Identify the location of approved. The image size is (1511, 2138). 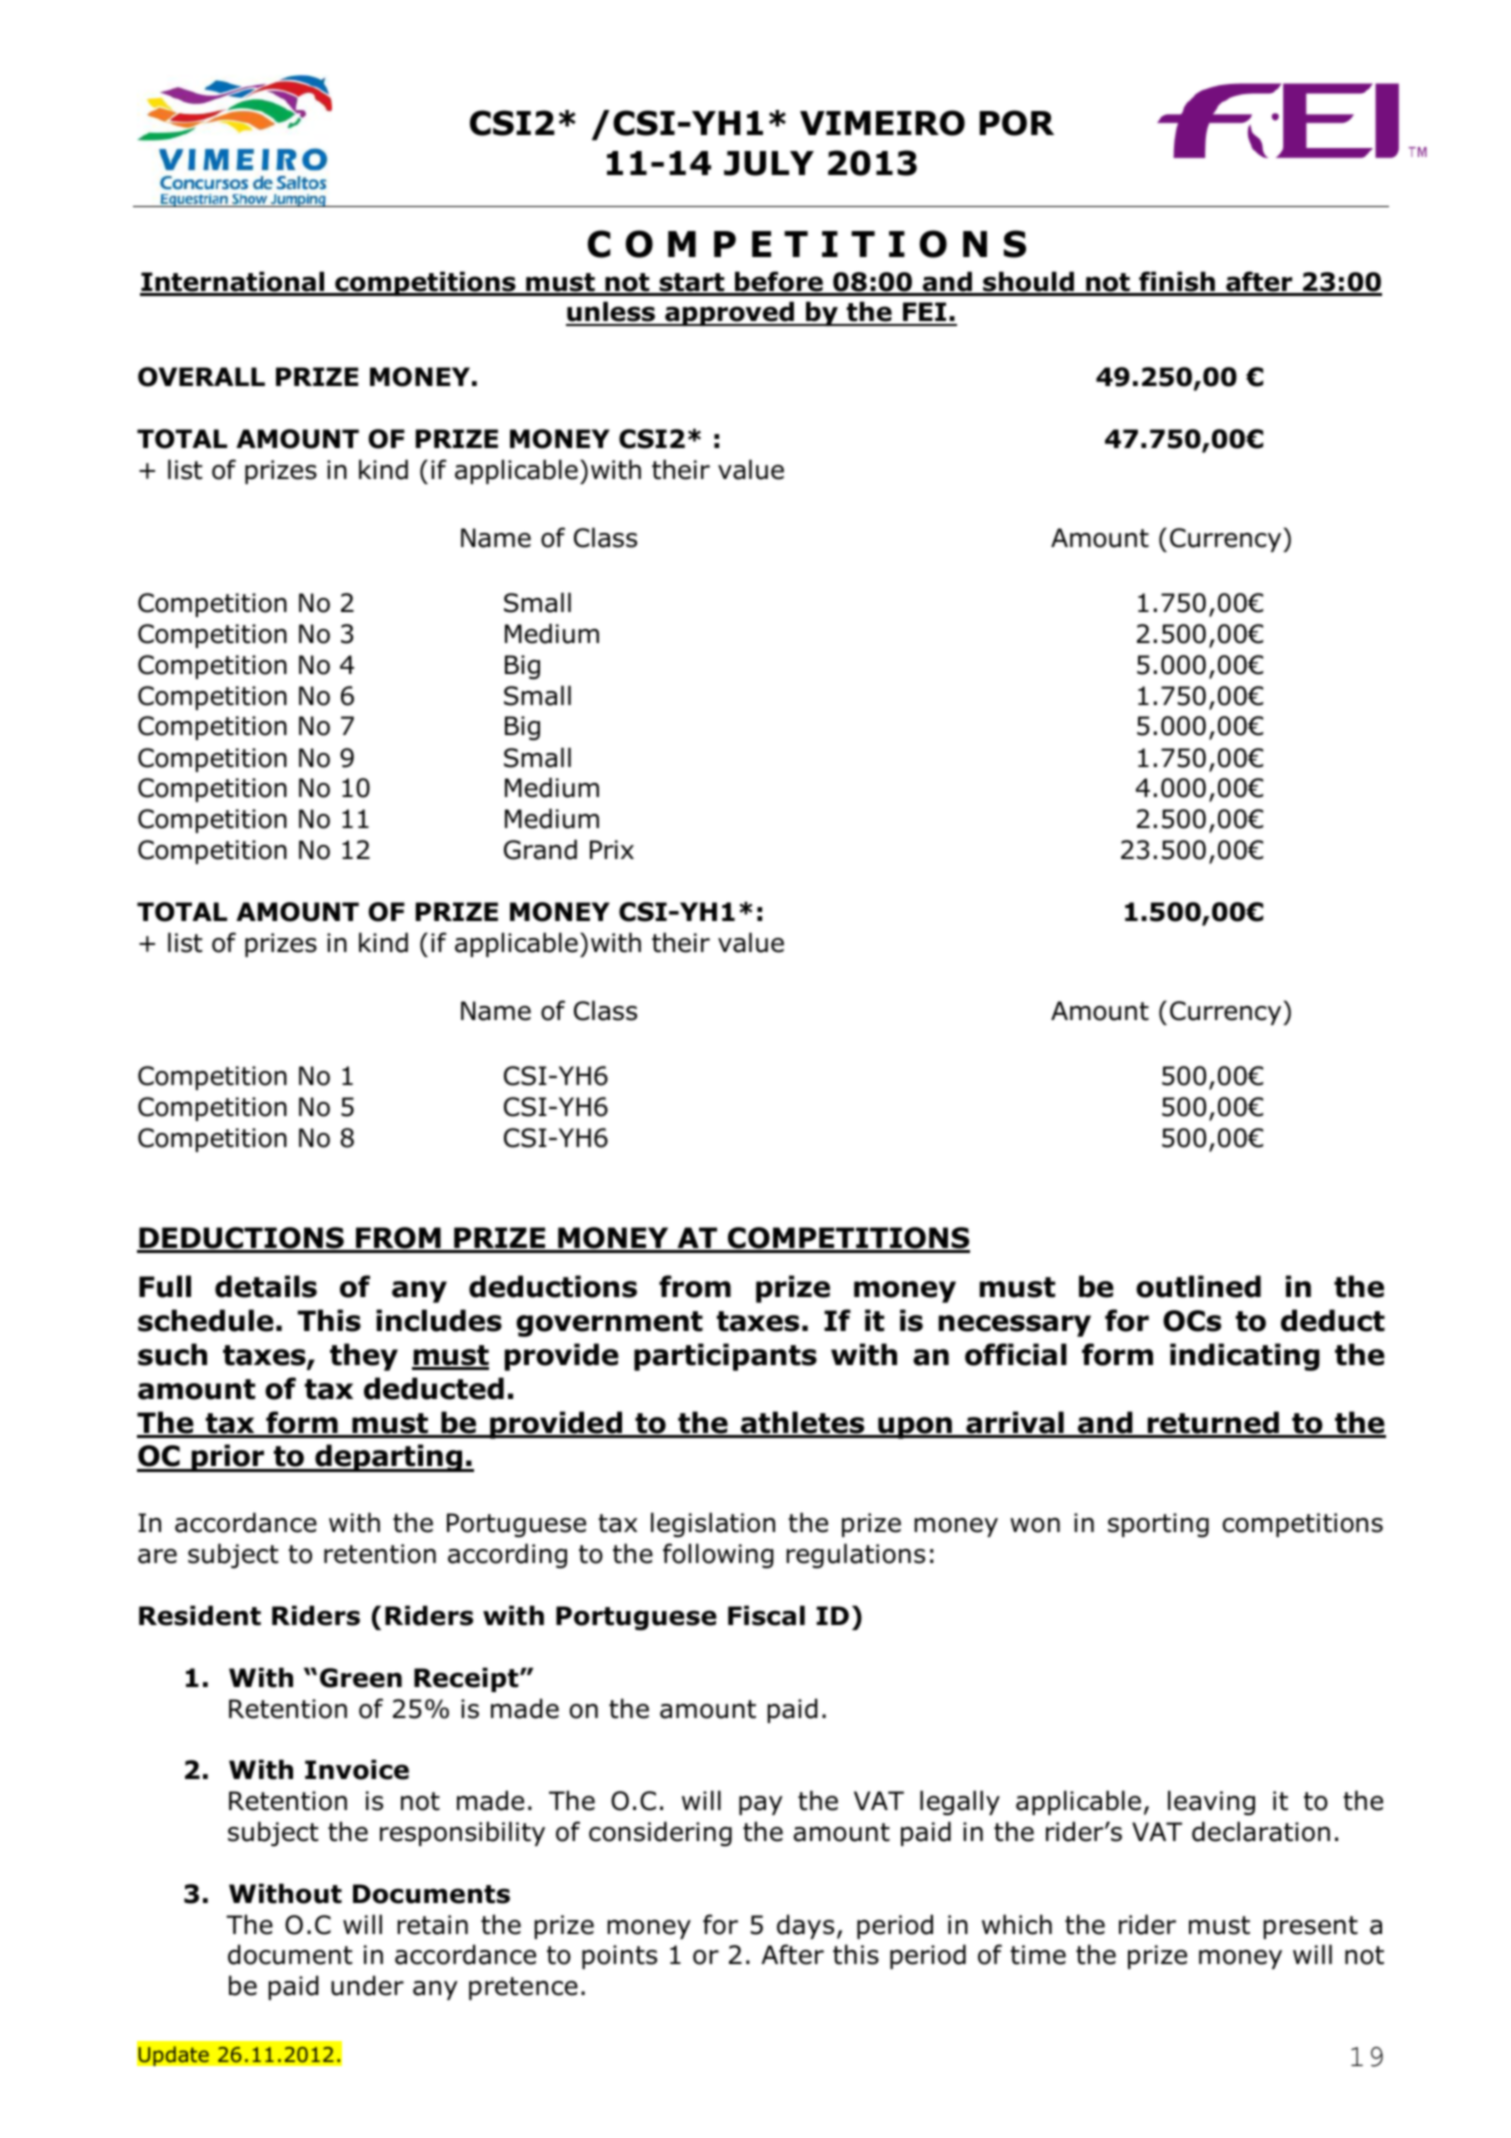
(729, 313).
